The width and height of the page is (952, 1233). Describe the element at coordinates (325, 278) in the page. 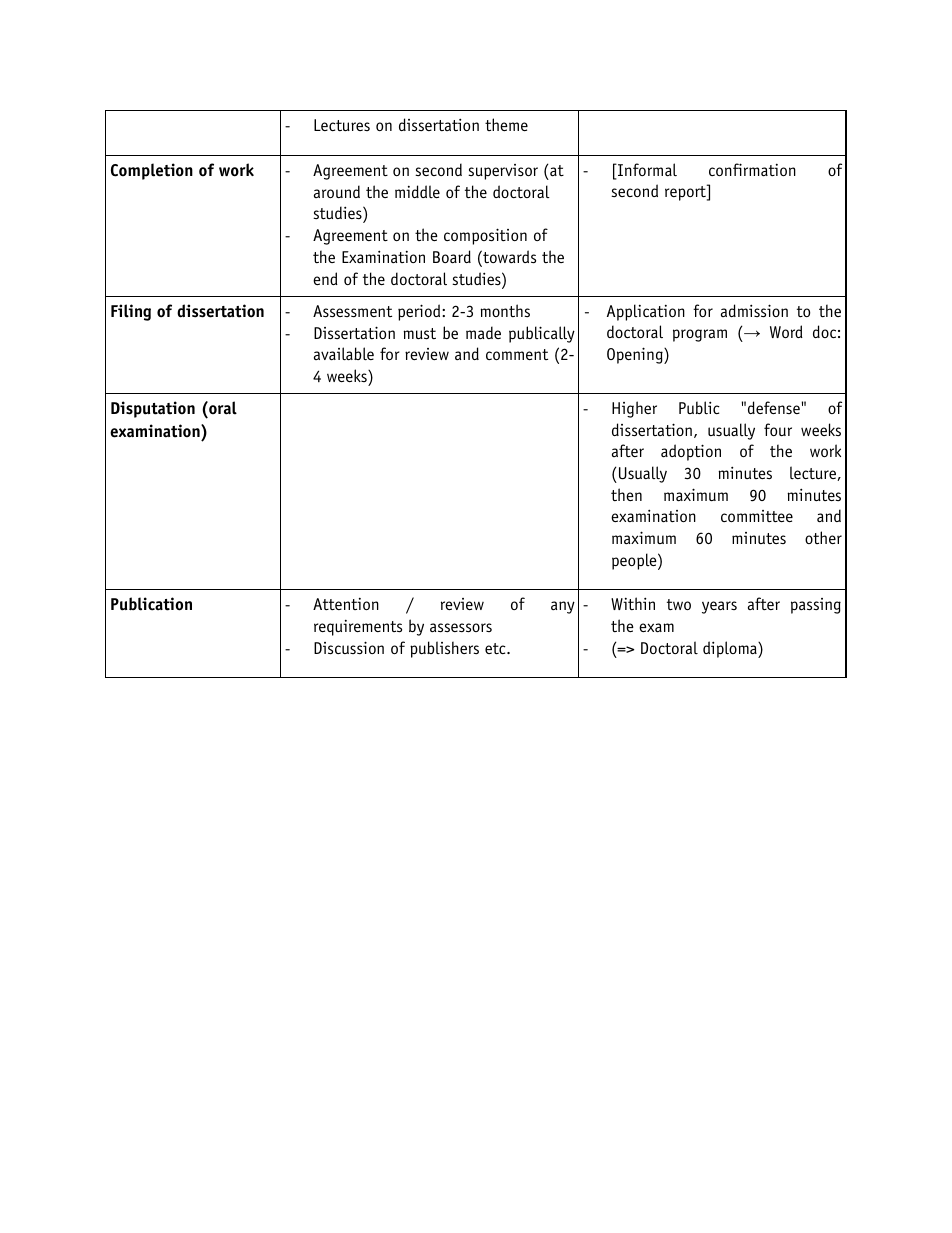

I see `end` at that location.
